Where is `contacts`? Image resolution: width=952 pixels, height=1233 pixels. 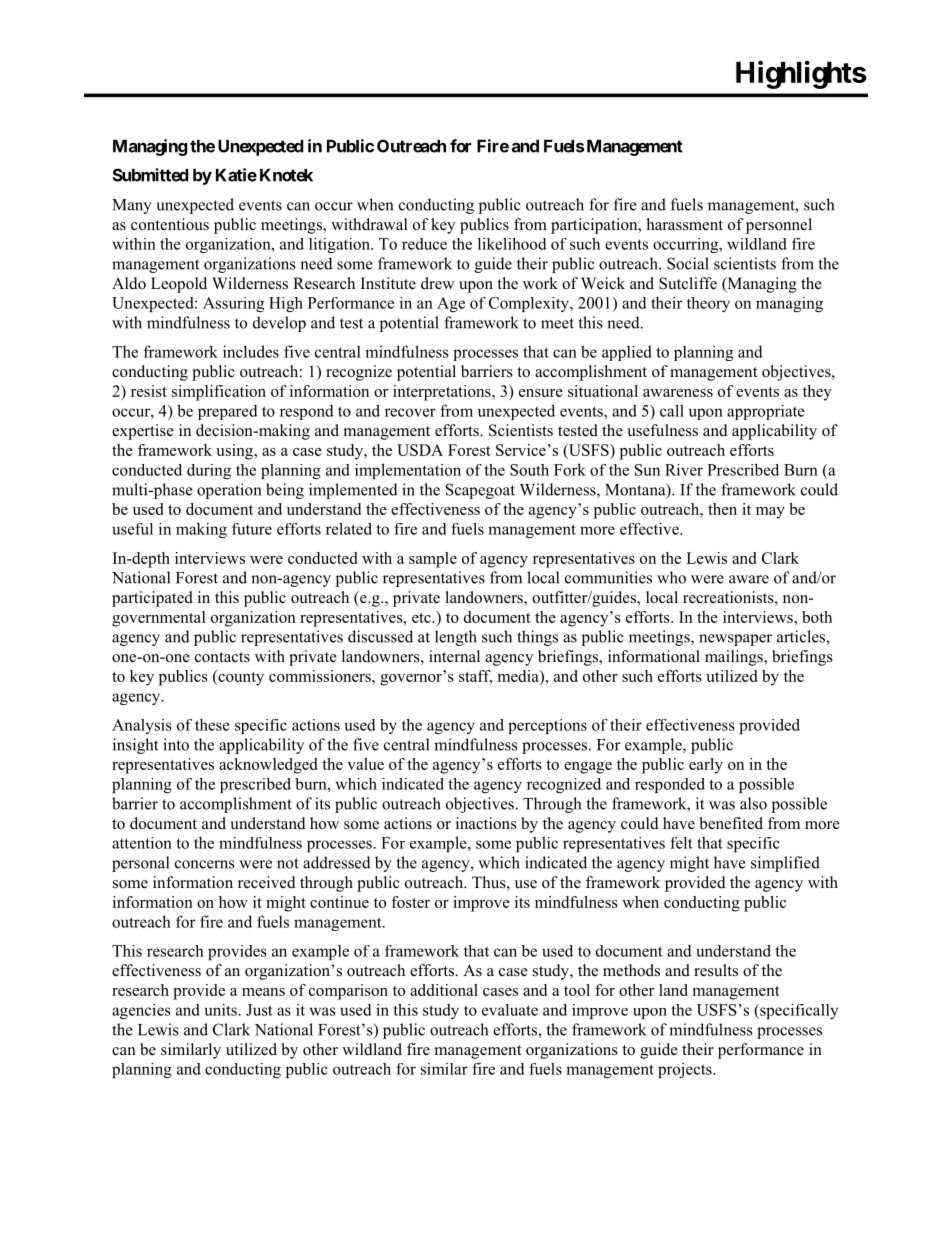 contacts is located at coordinates (222, 657).
